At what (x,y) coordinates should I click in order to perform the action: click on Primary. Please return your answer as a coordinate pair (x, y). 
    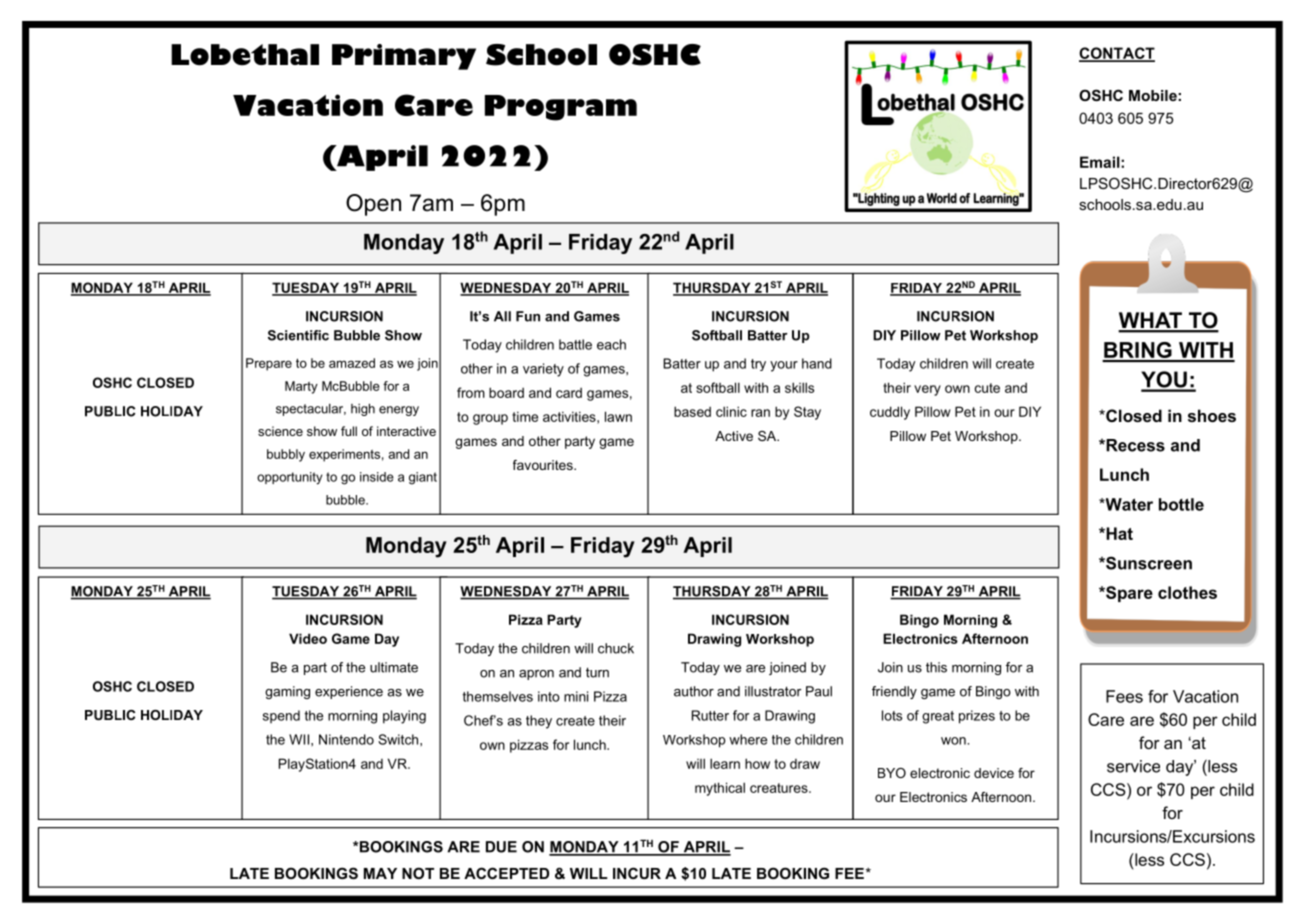
    Looking at the image, I should click on (404, 57).
